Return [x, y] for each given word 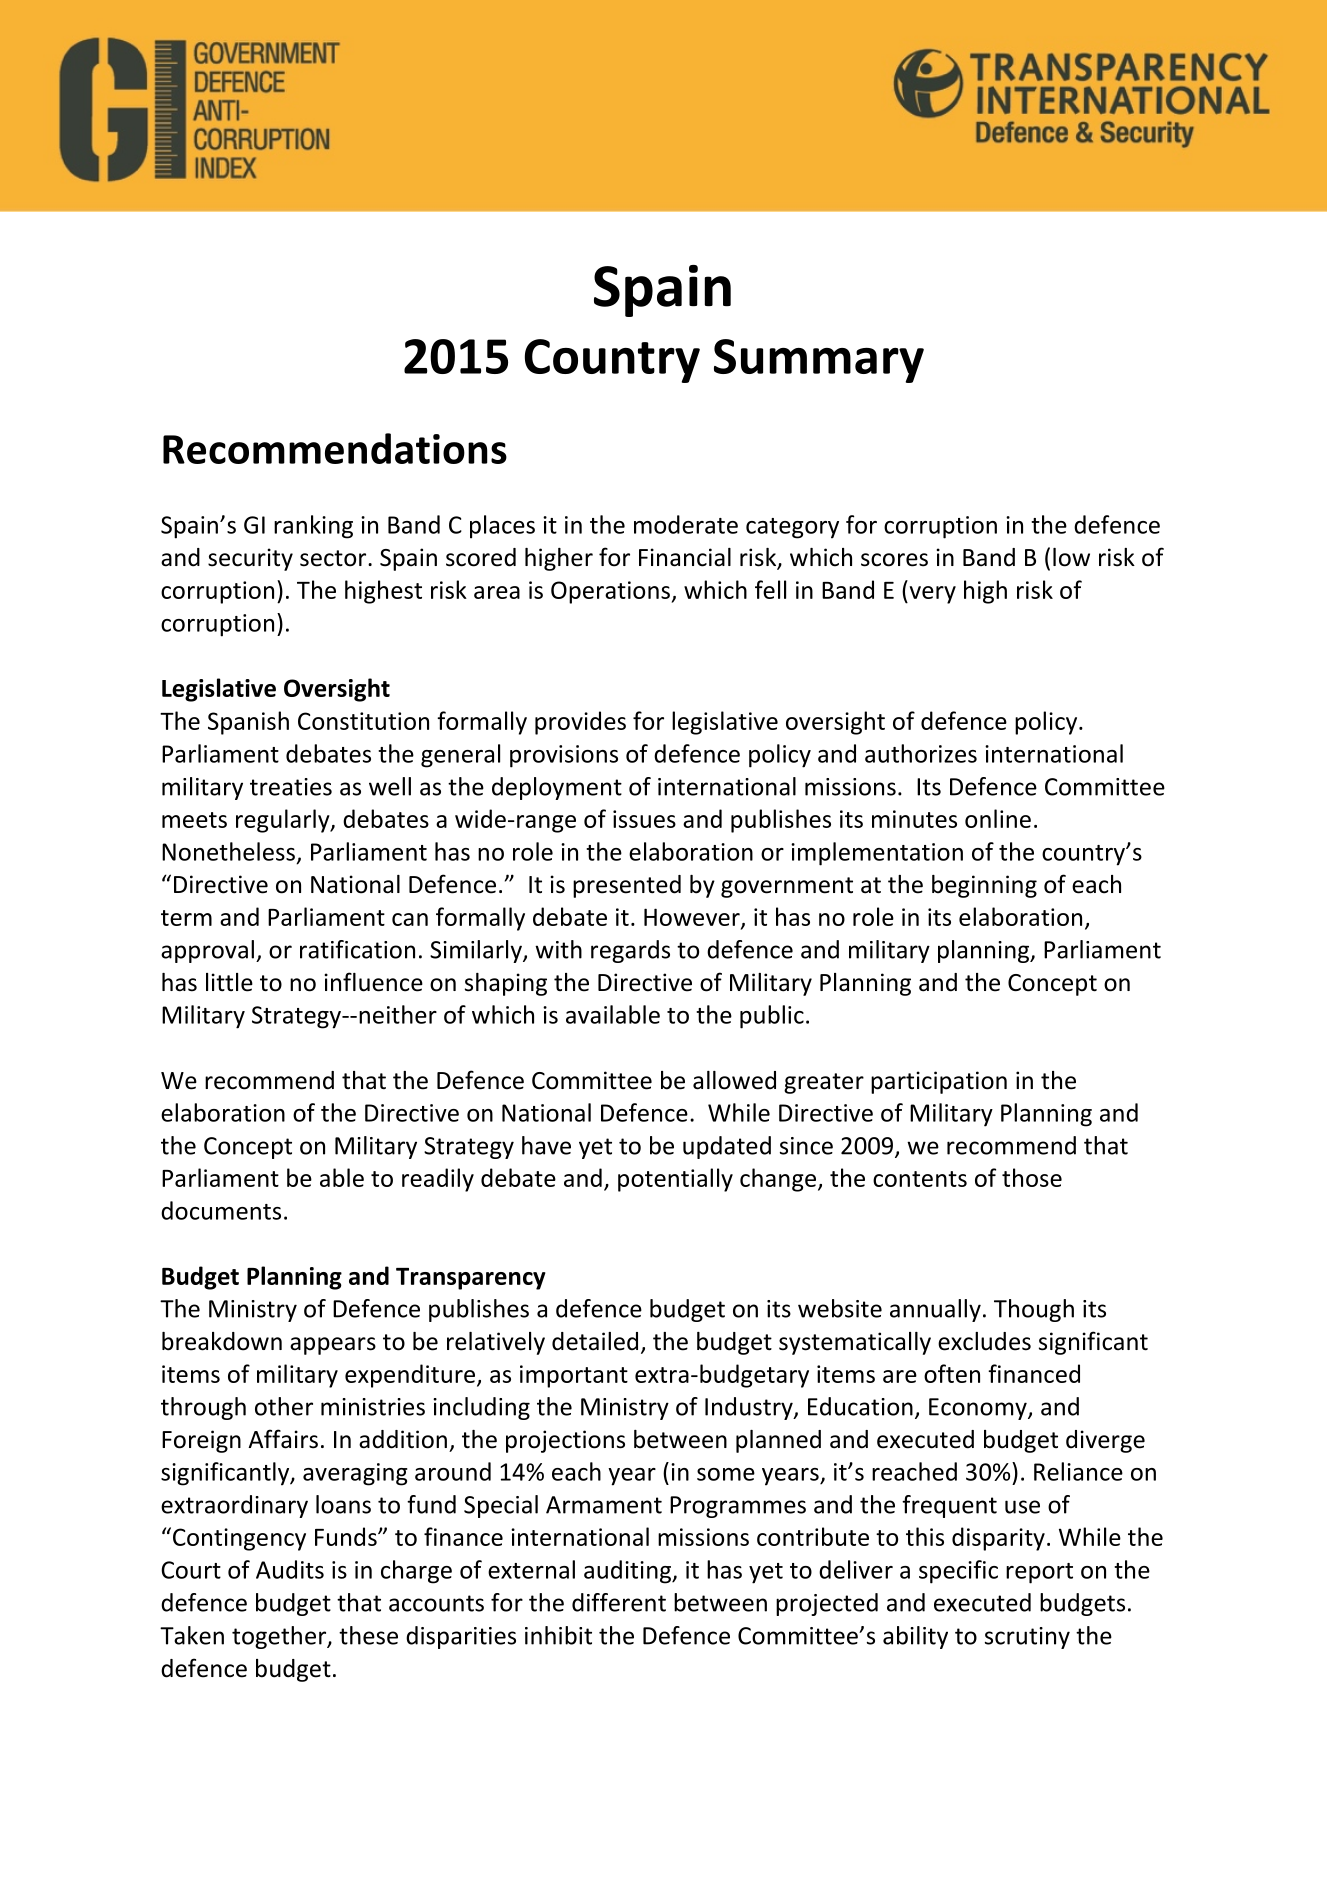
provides [580, 723]
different [619, 1602]
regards [630, 951]
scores [894, 560]
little [229, 982]
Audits [290, 1569]
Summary [819, 361]
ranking [313, 527]
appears [333, 1346]
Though [1034, 1310]
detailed [595, 1341]
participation [939, 1082]
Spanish [248, 723]
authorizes [921, 753]
